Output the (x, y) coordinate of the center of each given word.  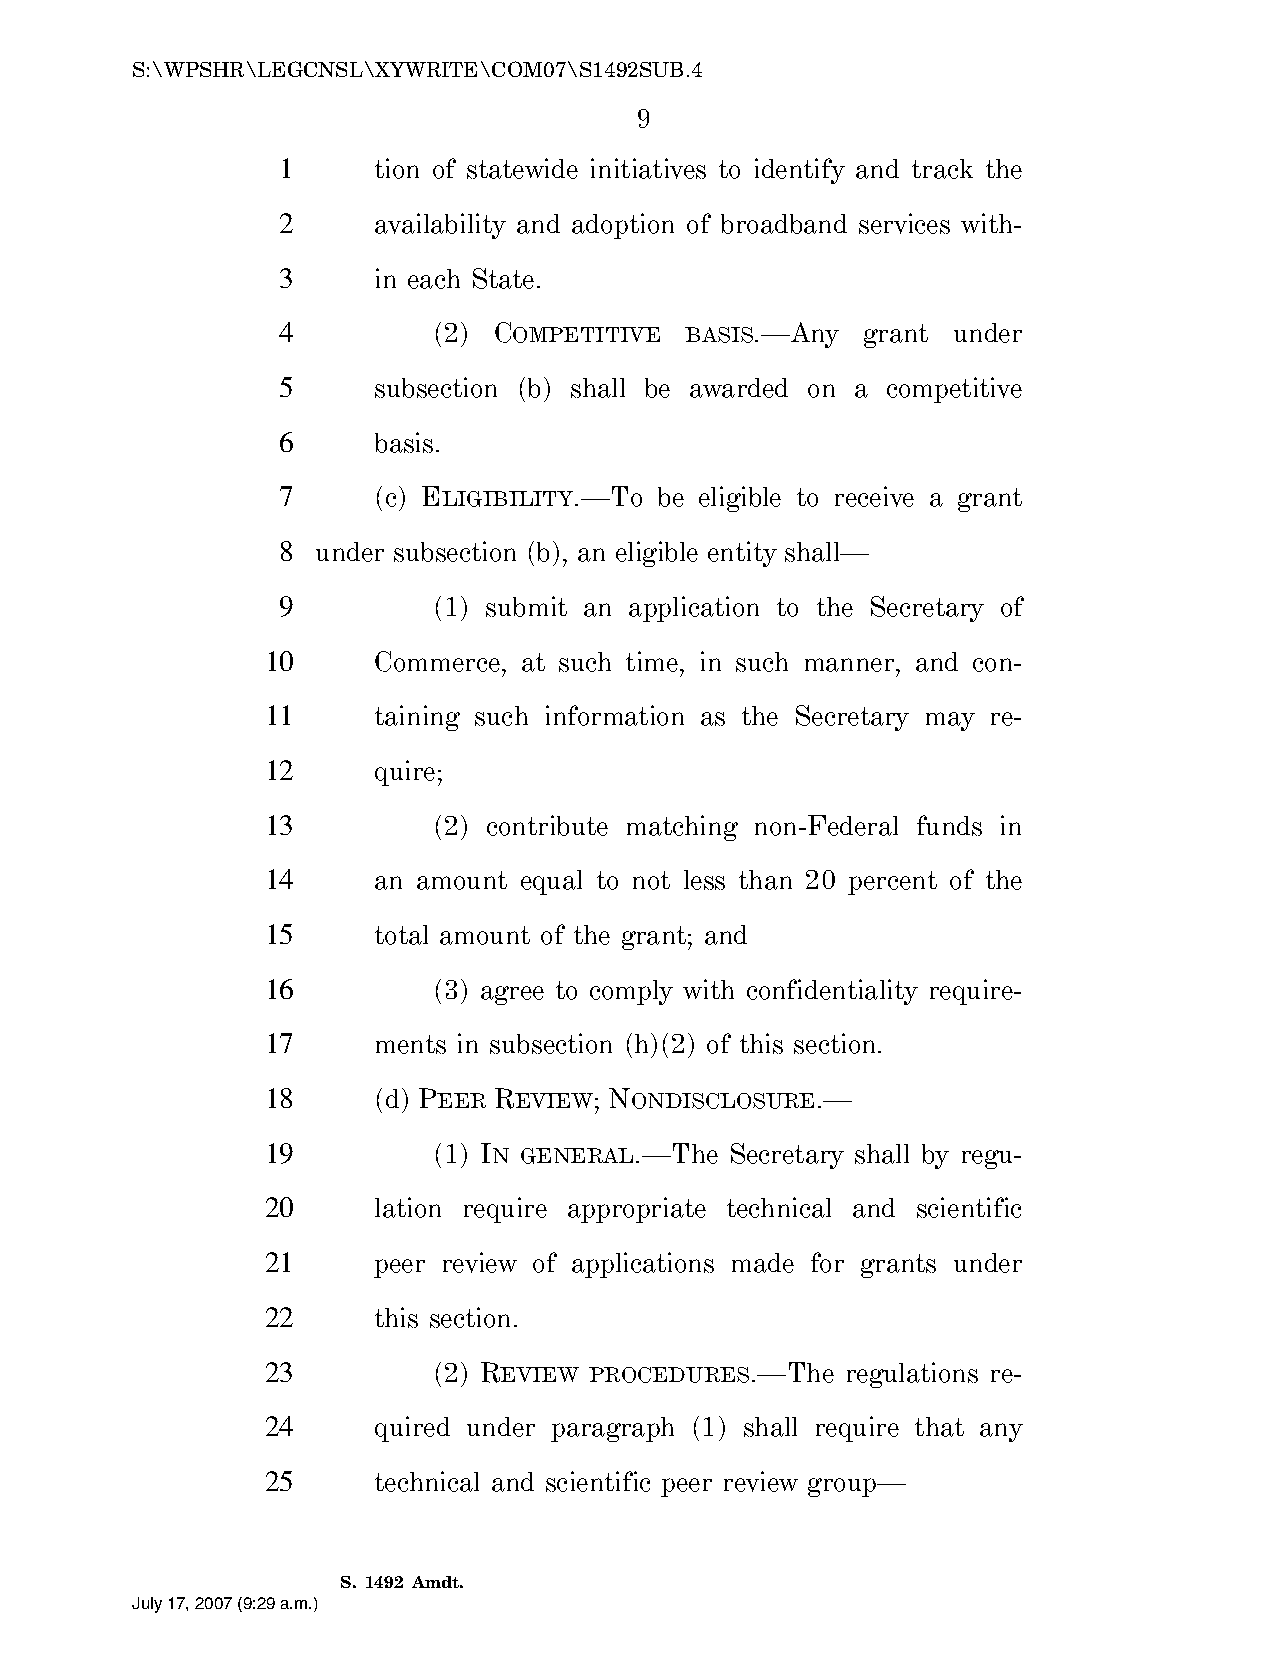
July (147, 1605)
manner (851, 665)
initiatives (648, 168)
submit (526, 606)
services (904, 223)
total (401, 935)
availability (440, 226)
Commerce (437, 661)
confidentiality (832, 992)
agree (512, 995)
